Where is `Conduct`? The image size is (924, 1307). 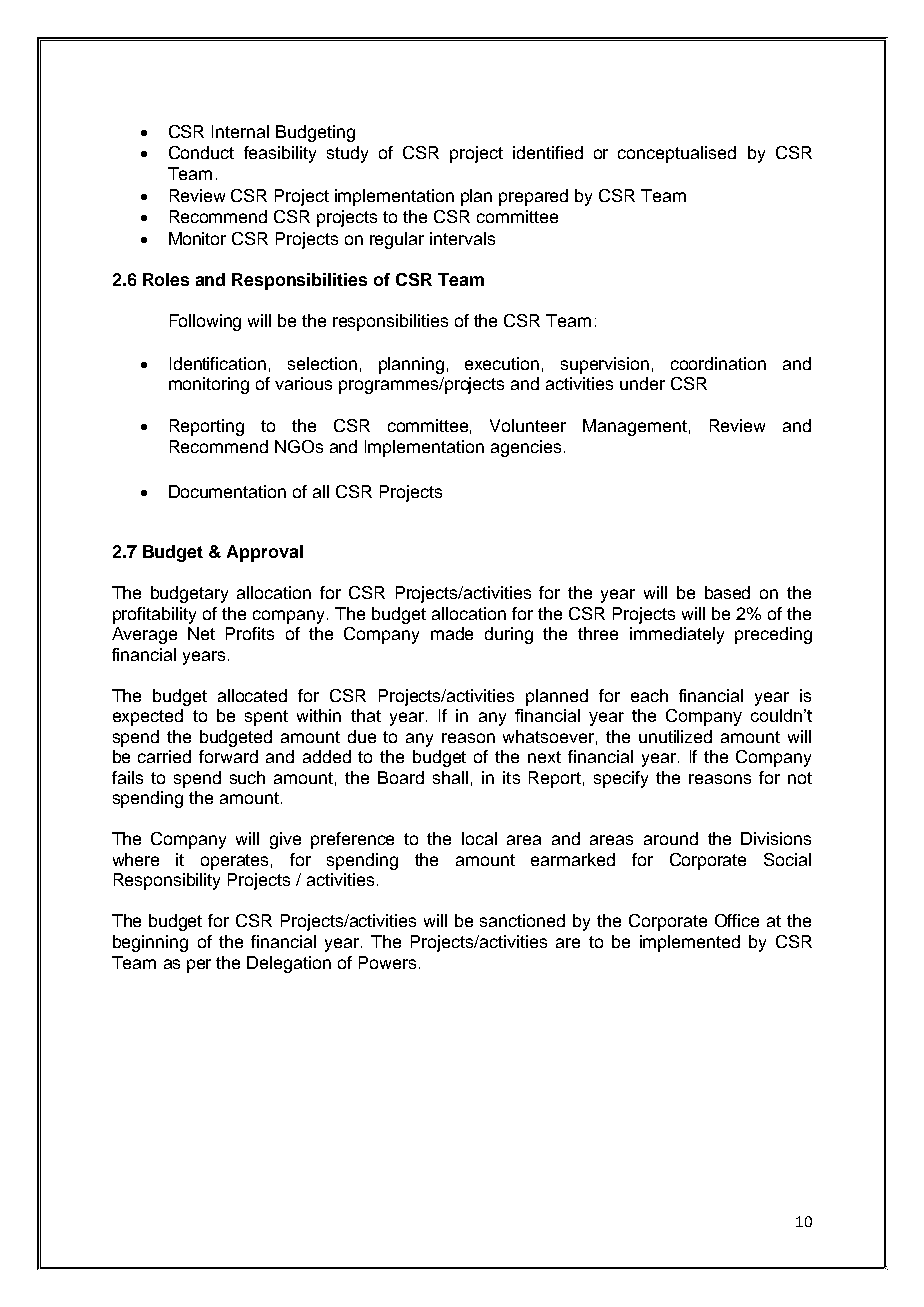 Conduct is located at coordinates (201, 152).
